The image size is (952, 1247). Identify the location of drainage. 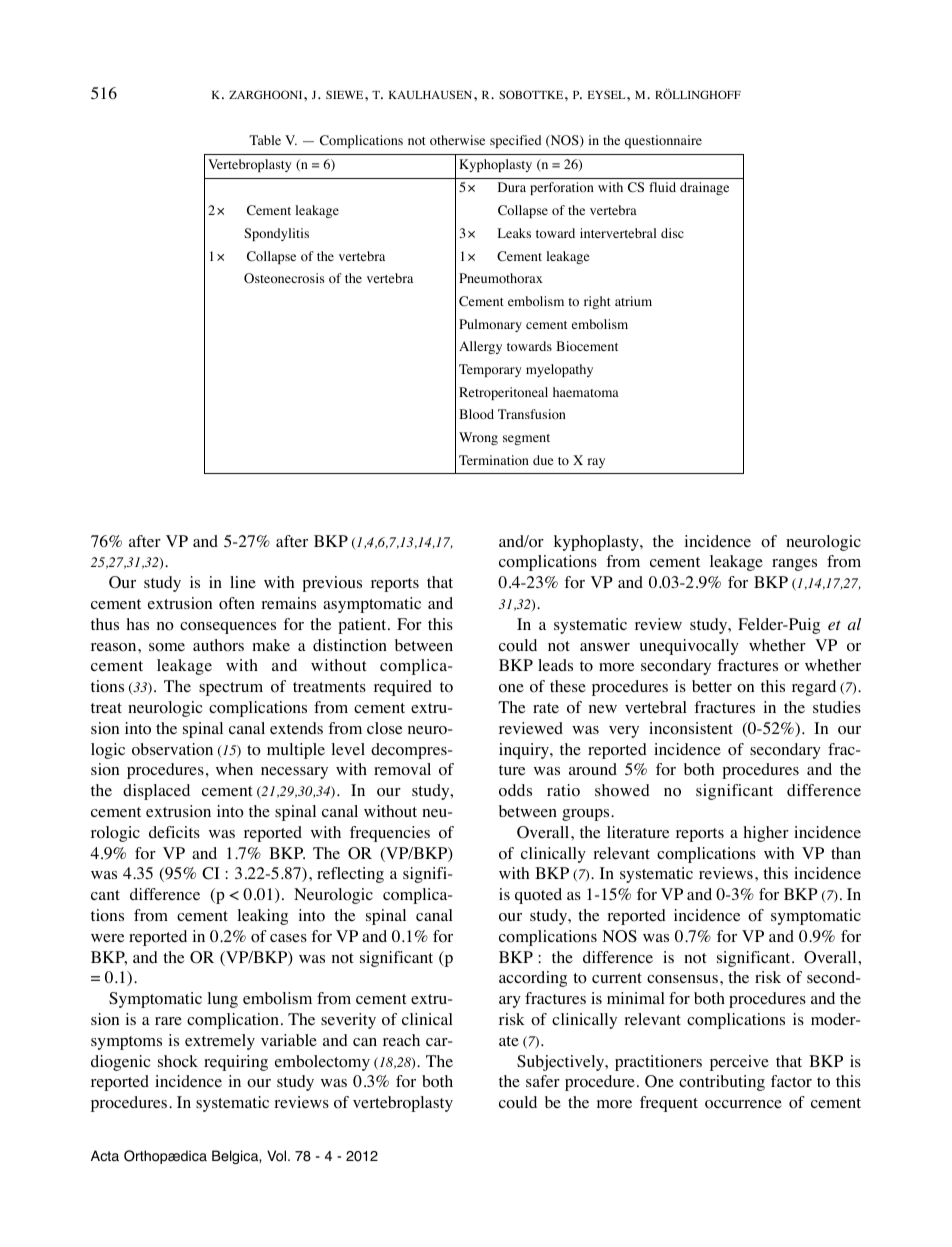
(704, 188).
